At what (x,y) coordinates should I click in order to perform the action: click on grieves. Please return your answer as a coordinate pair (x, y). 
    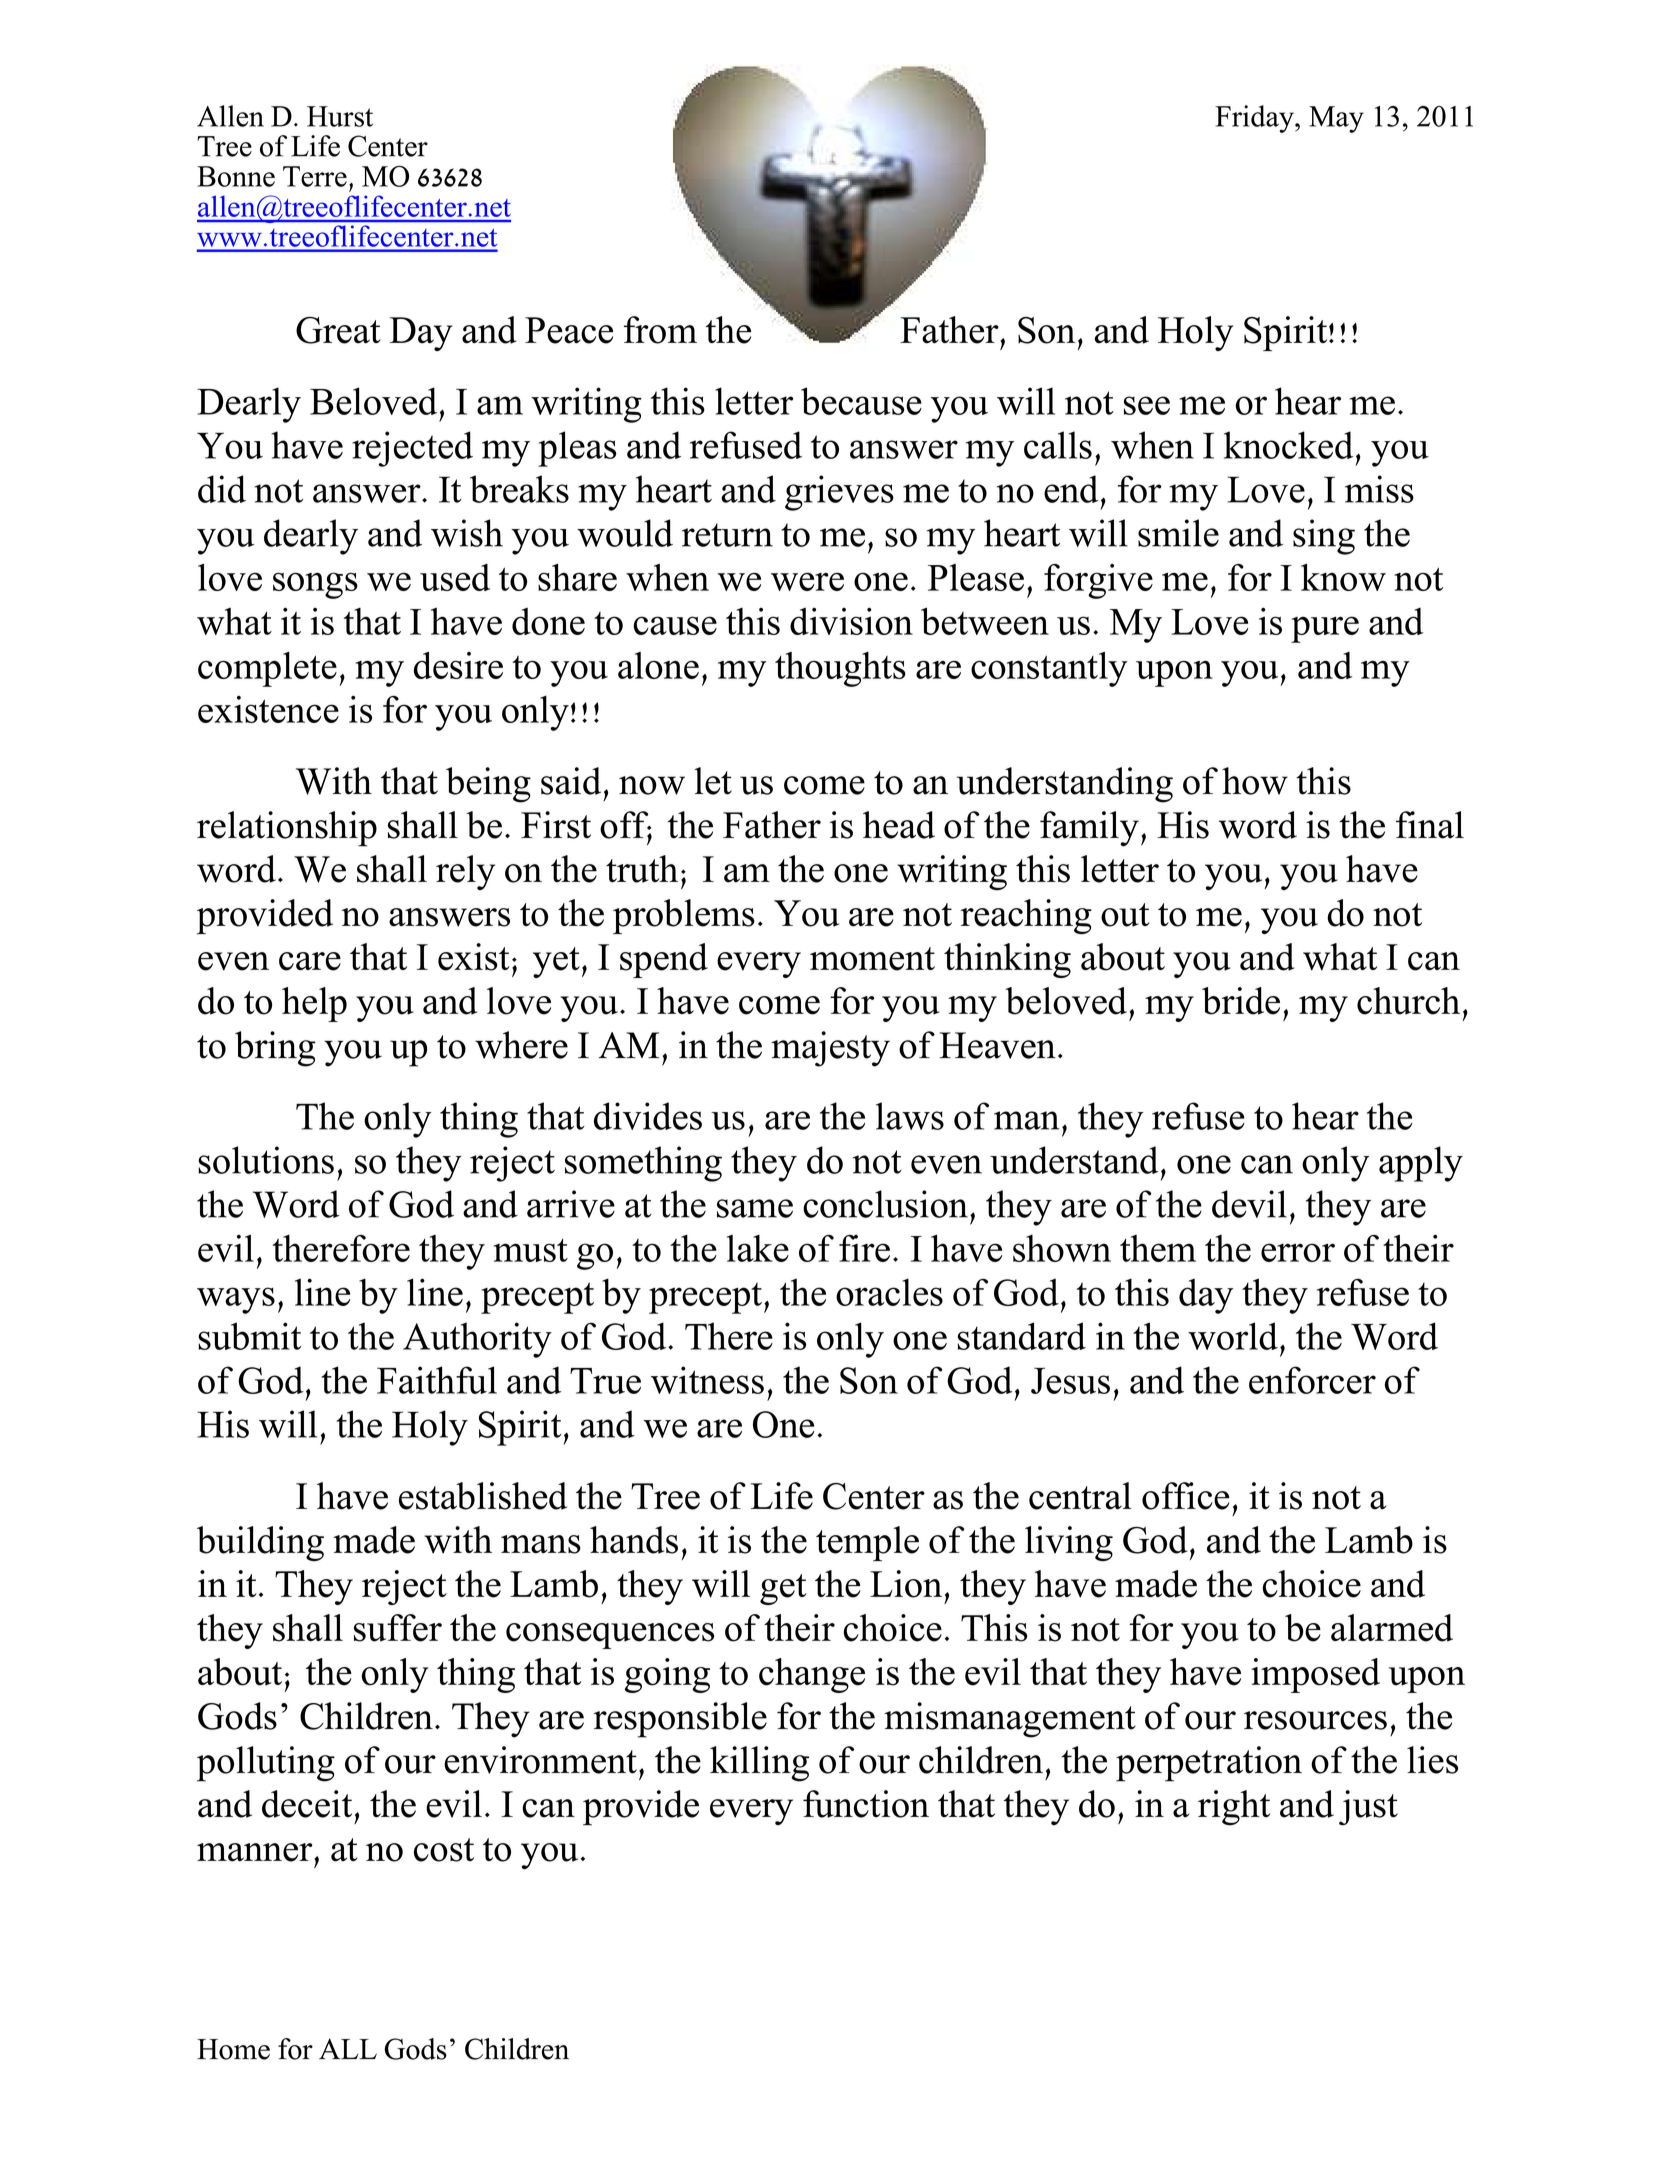
    Looking at the image, I should click on (839, 493).
